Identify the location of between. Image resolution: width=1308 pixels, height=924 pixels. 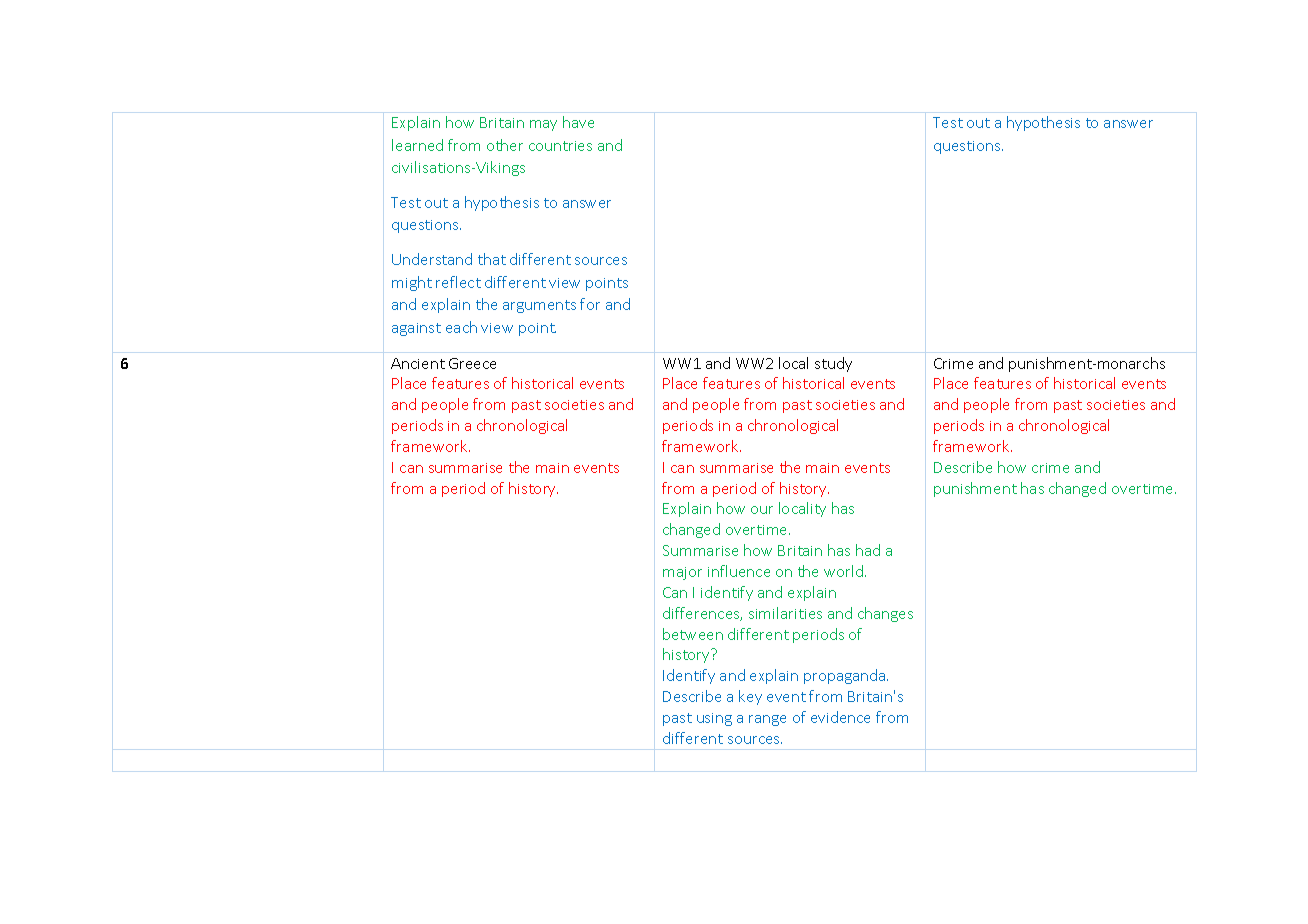
(693, 634).
